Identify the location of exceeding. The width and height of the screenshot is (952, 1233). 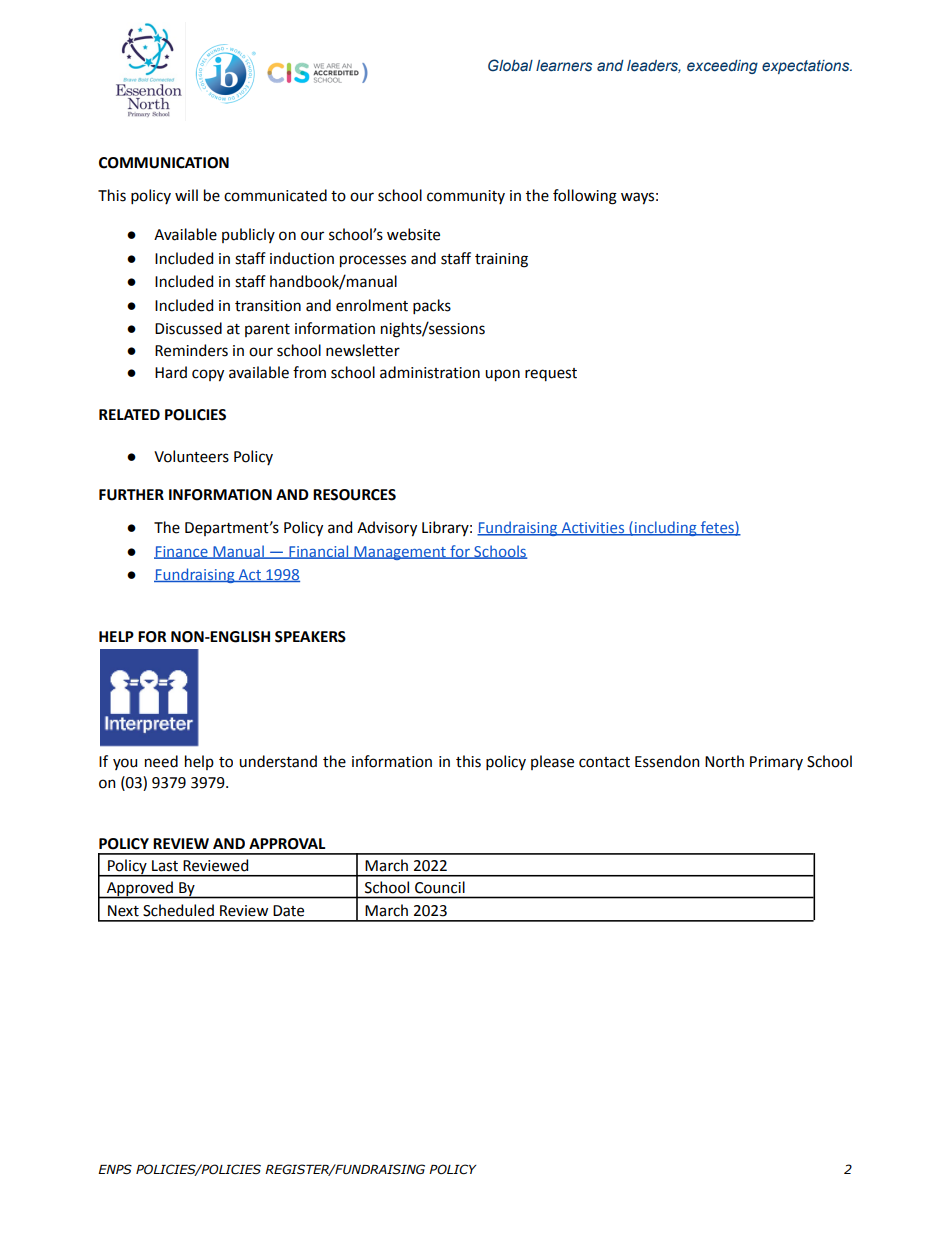
(722, 67).
